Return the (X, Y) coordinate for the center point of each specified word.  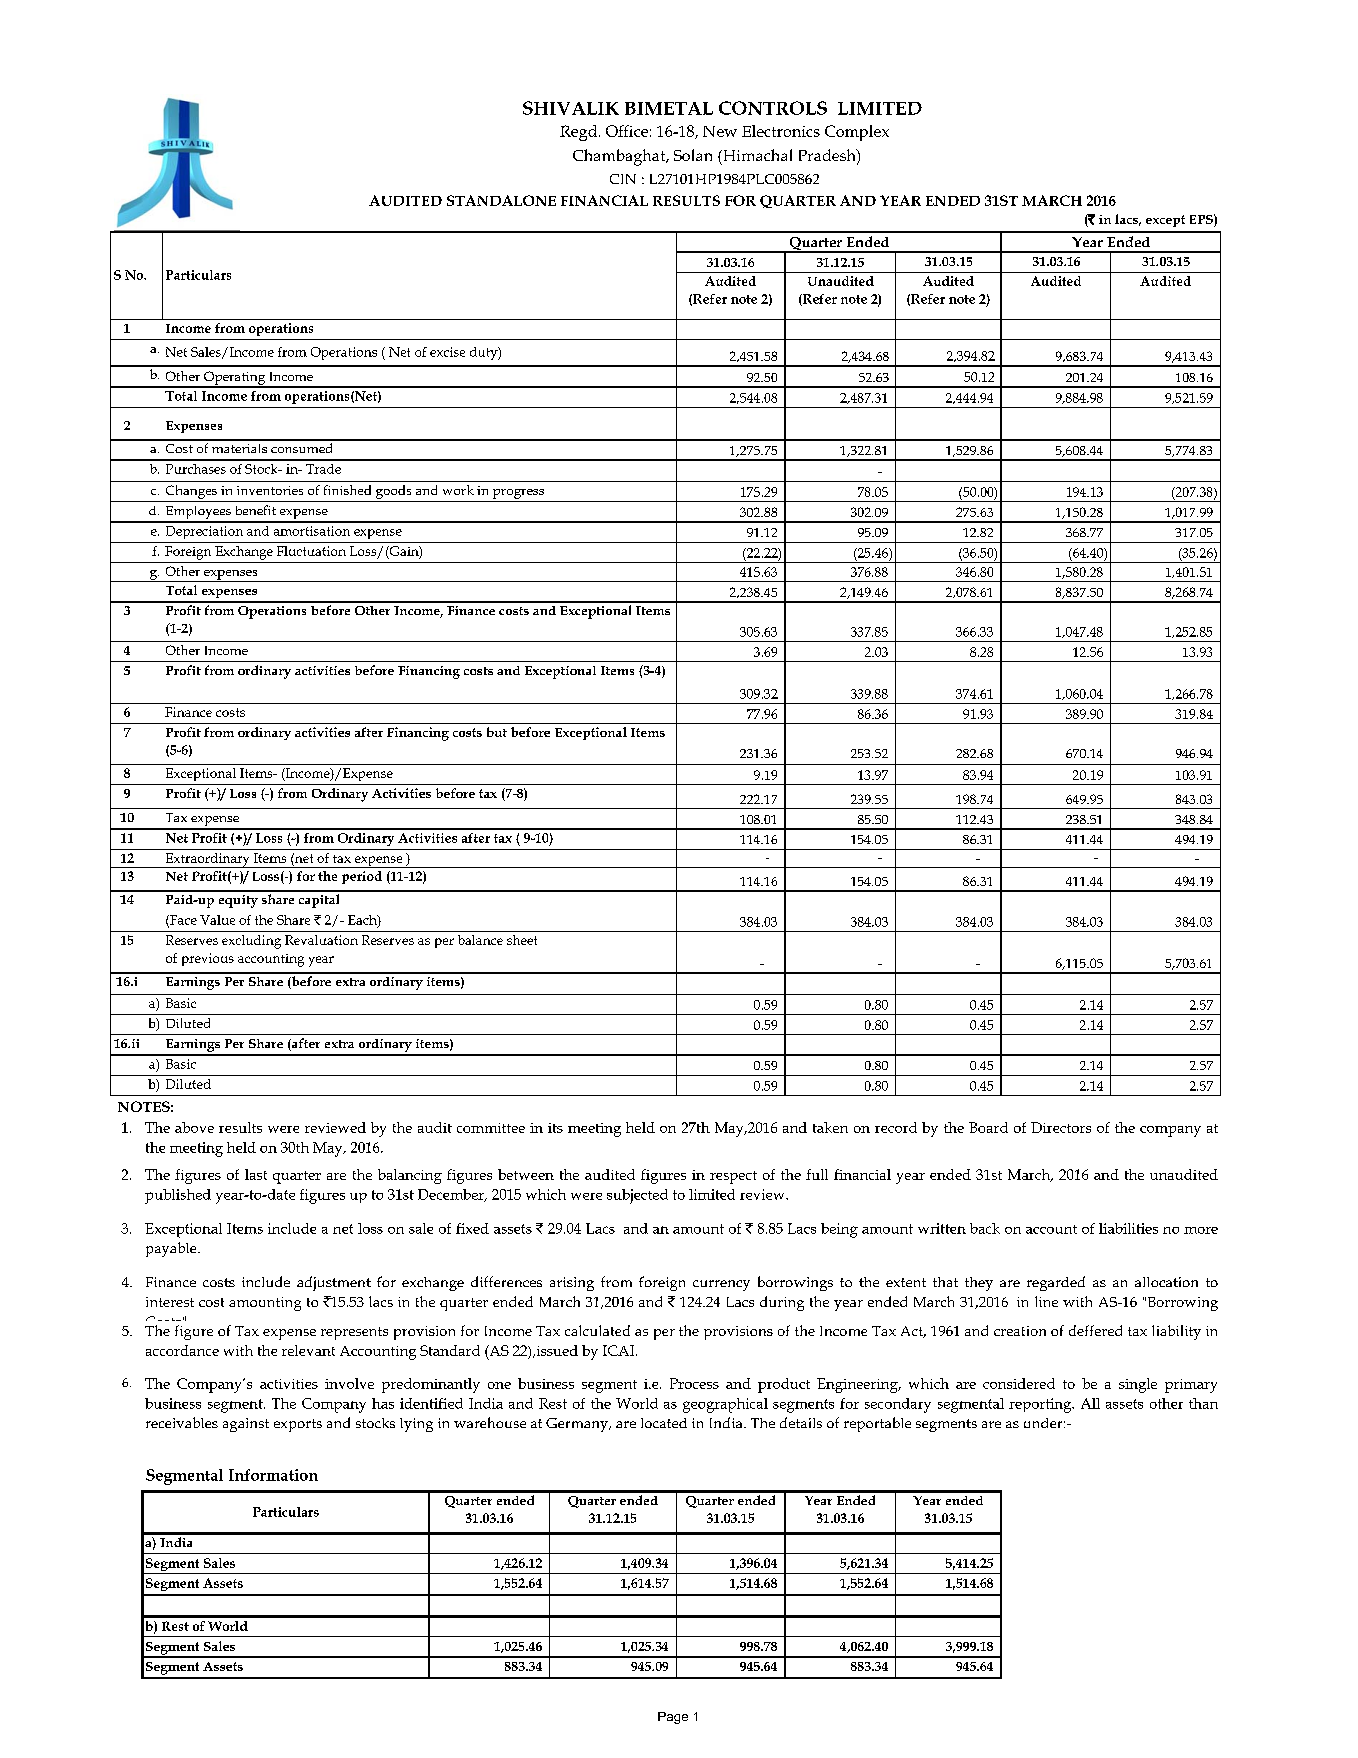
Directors (1061, 1127)
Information (273, 1475)
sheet (522, 940)
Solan (693, 155)
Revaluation (321, 940)
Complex (857, 133)
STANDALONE (501, 200)
